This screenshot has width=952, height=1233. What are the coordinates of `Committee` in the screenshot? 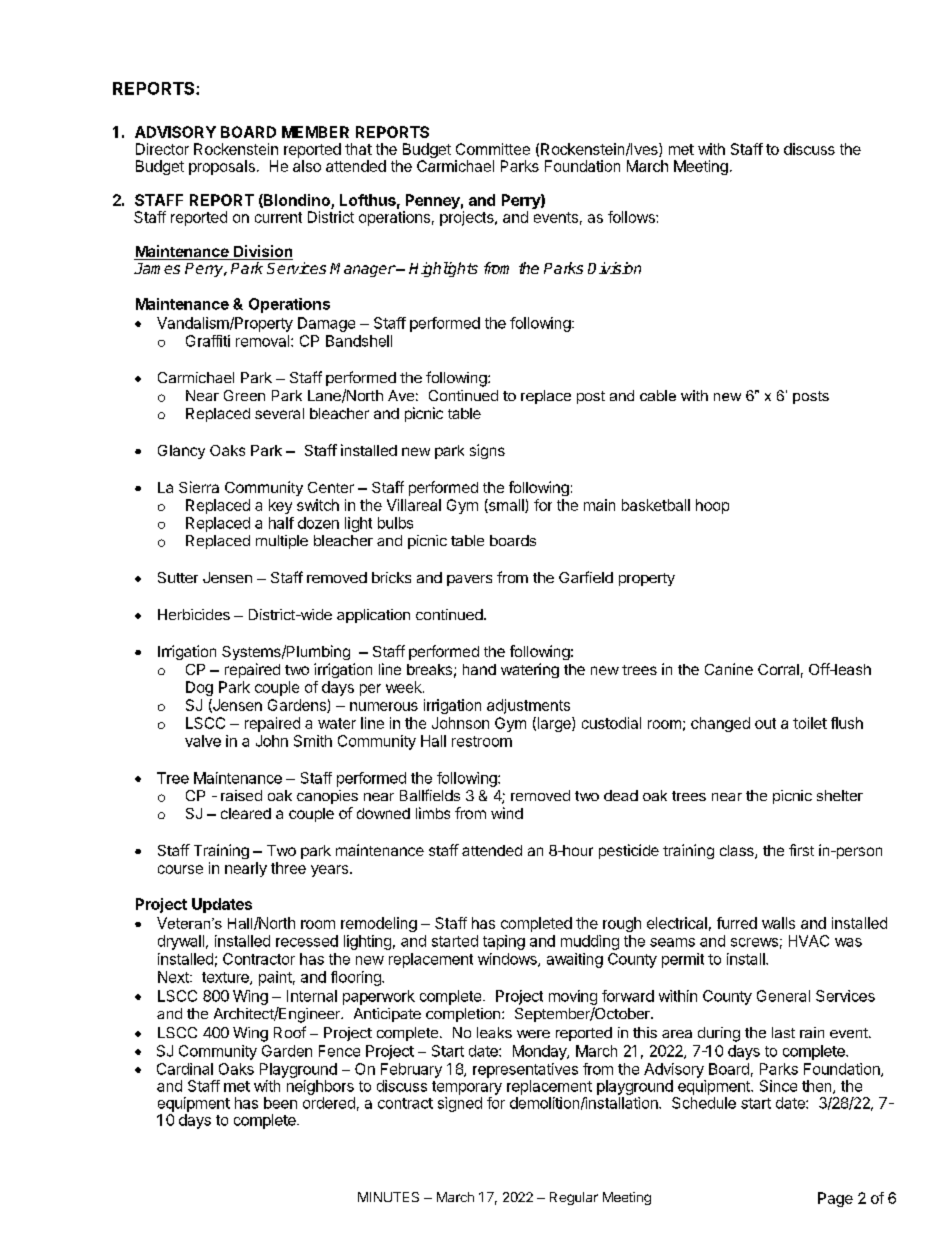 It's located at (493, 149).
